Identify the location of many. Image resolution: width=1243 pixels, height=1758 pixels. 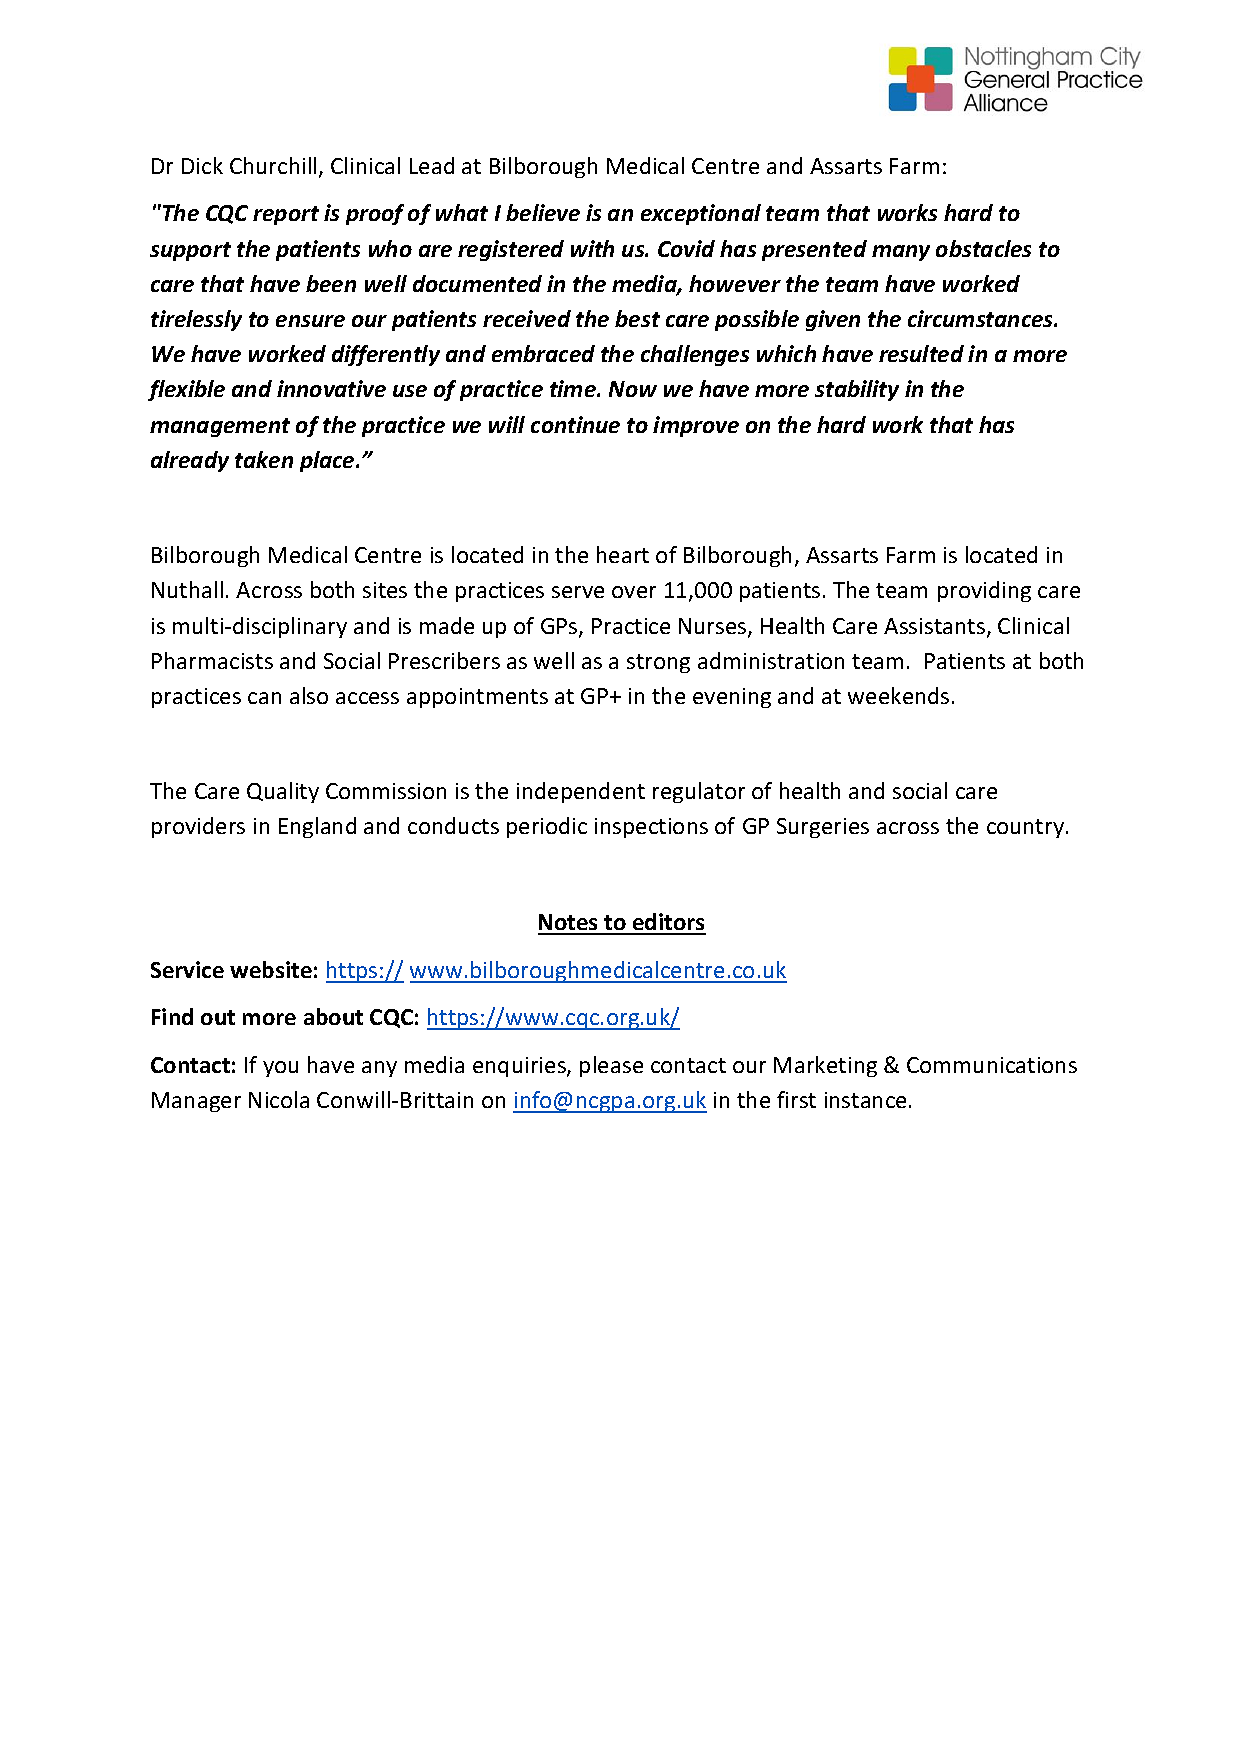
(901, 253).
